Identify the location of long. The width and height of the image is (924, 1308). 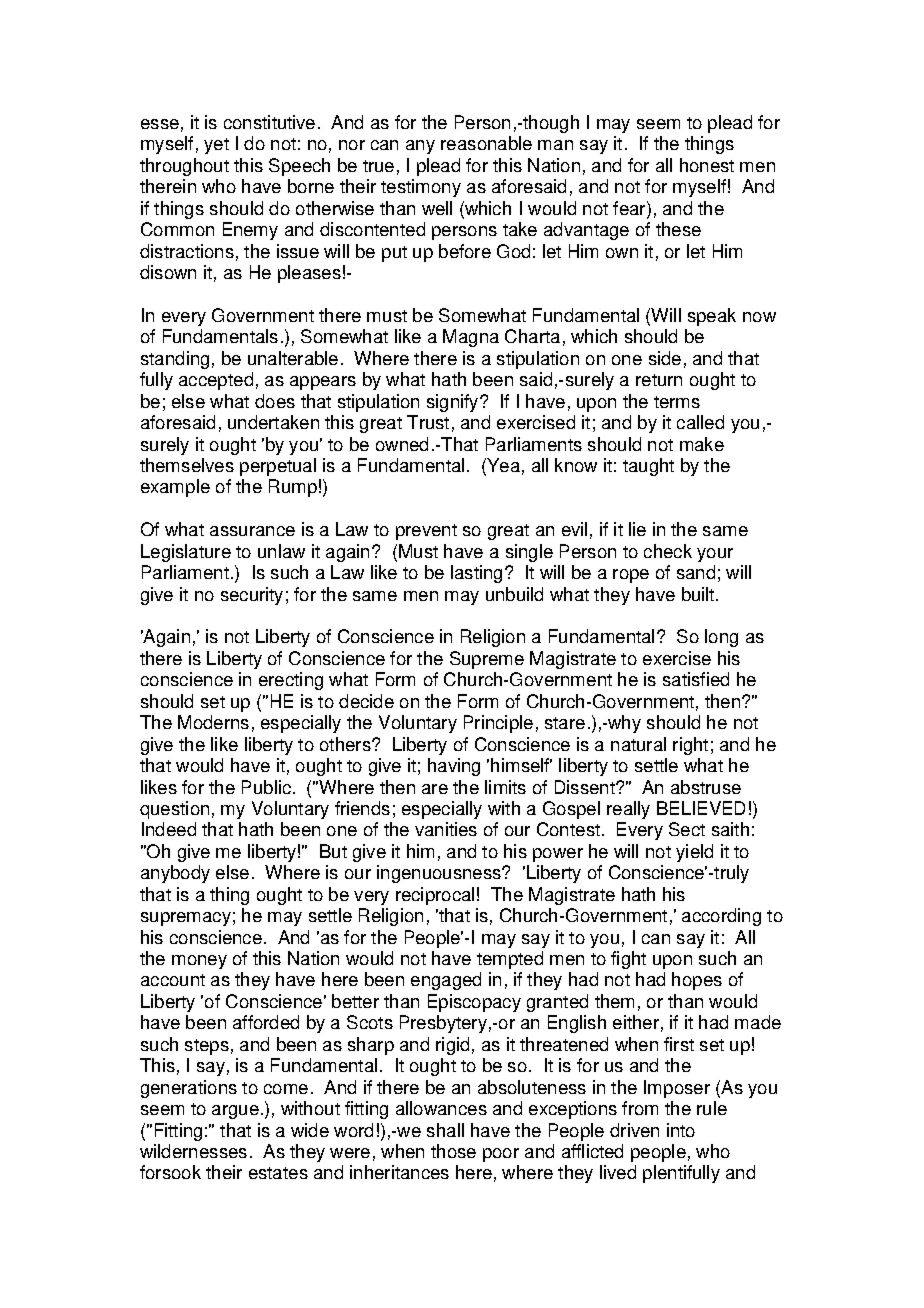
(721, 638).
